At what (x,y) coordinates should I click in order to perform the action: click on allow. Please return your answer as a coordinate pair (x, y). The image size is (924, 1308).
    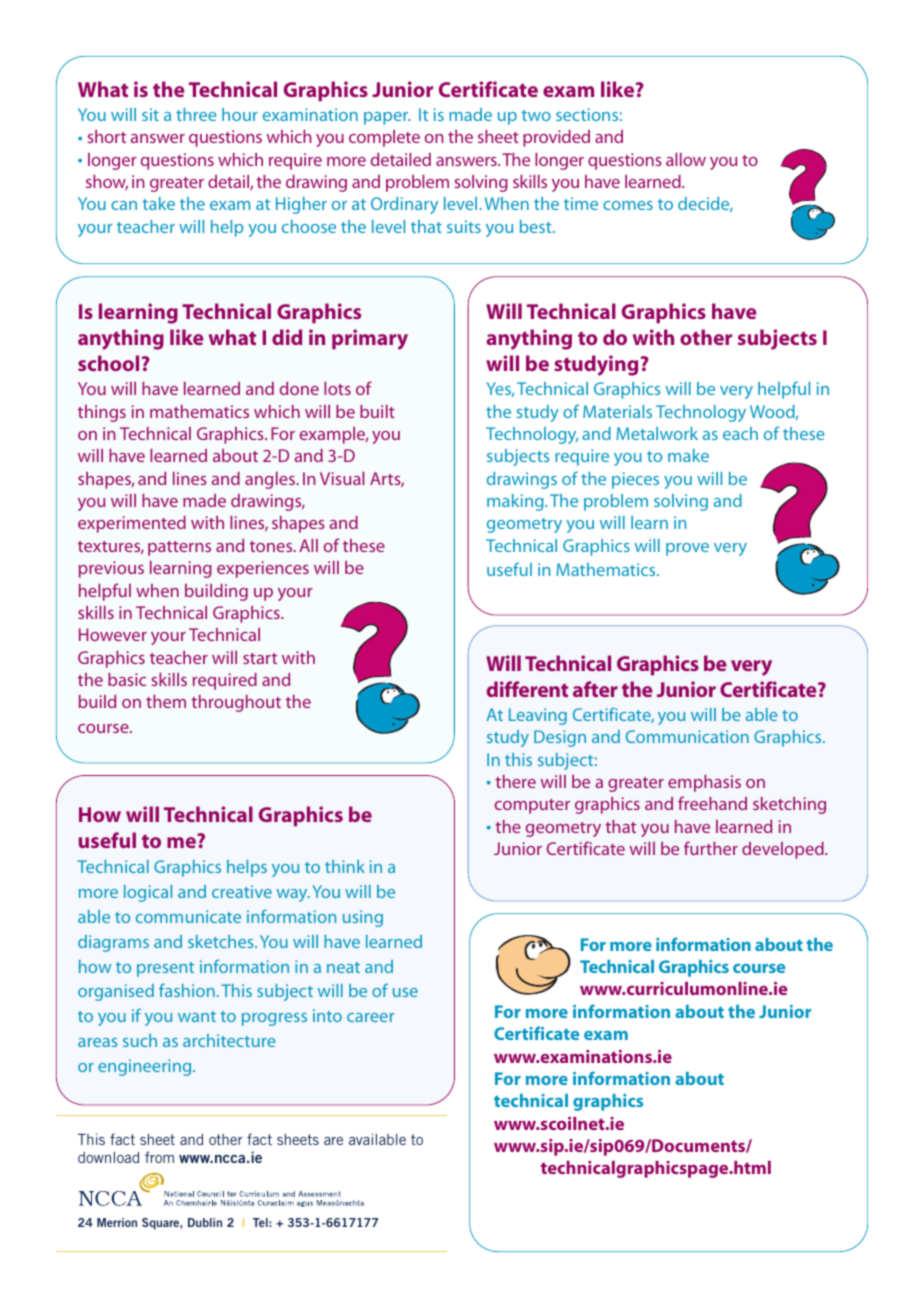
    Looking at the image, I should click on (686, 159).
